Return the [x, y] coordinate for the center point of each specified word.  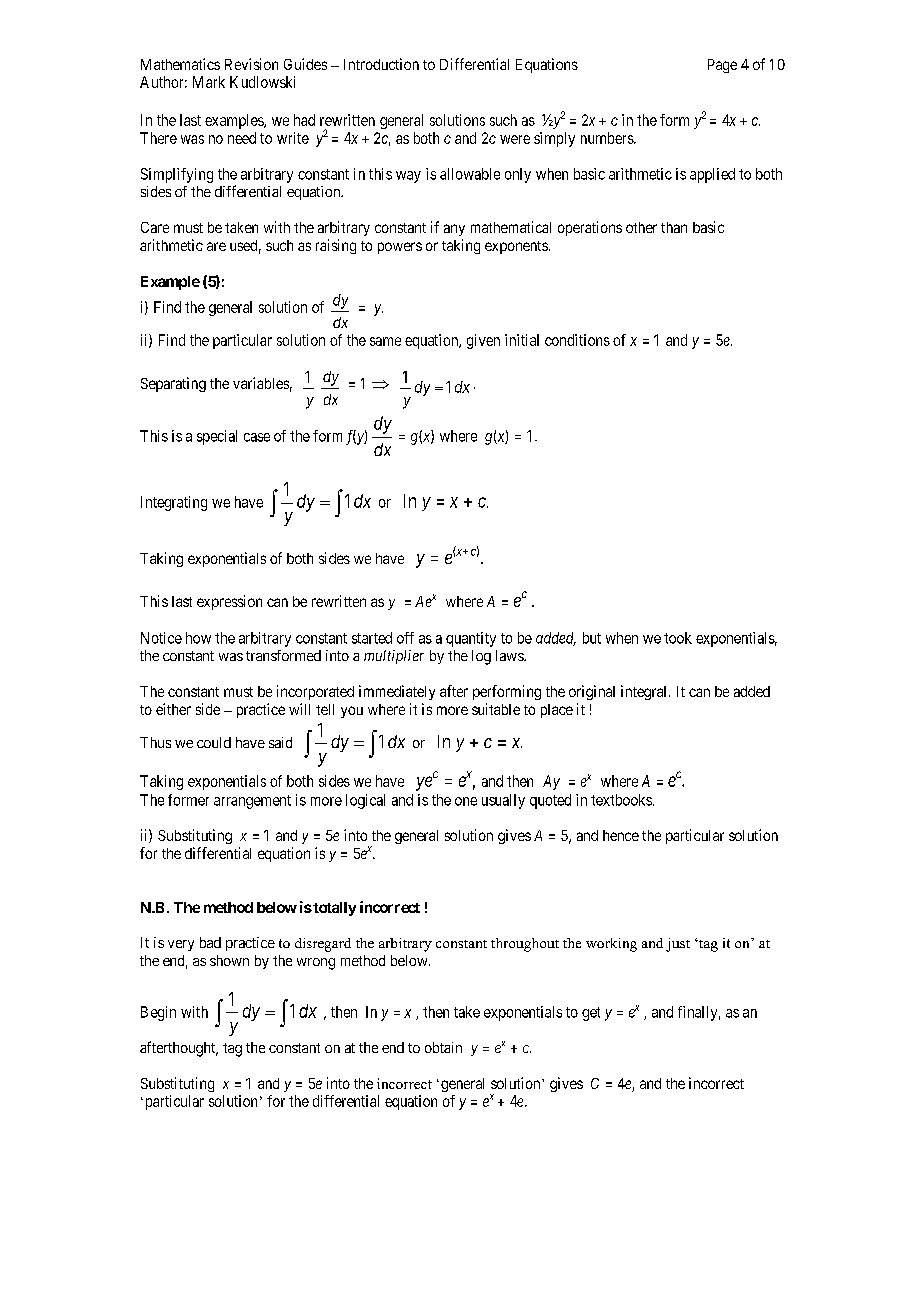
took [678, 638]
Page [722, 66]
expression [229, 602]
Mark [209, 82]
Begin [158, 1013]
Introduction [381, 64]
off [405, 638]
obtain [443, 1047]
